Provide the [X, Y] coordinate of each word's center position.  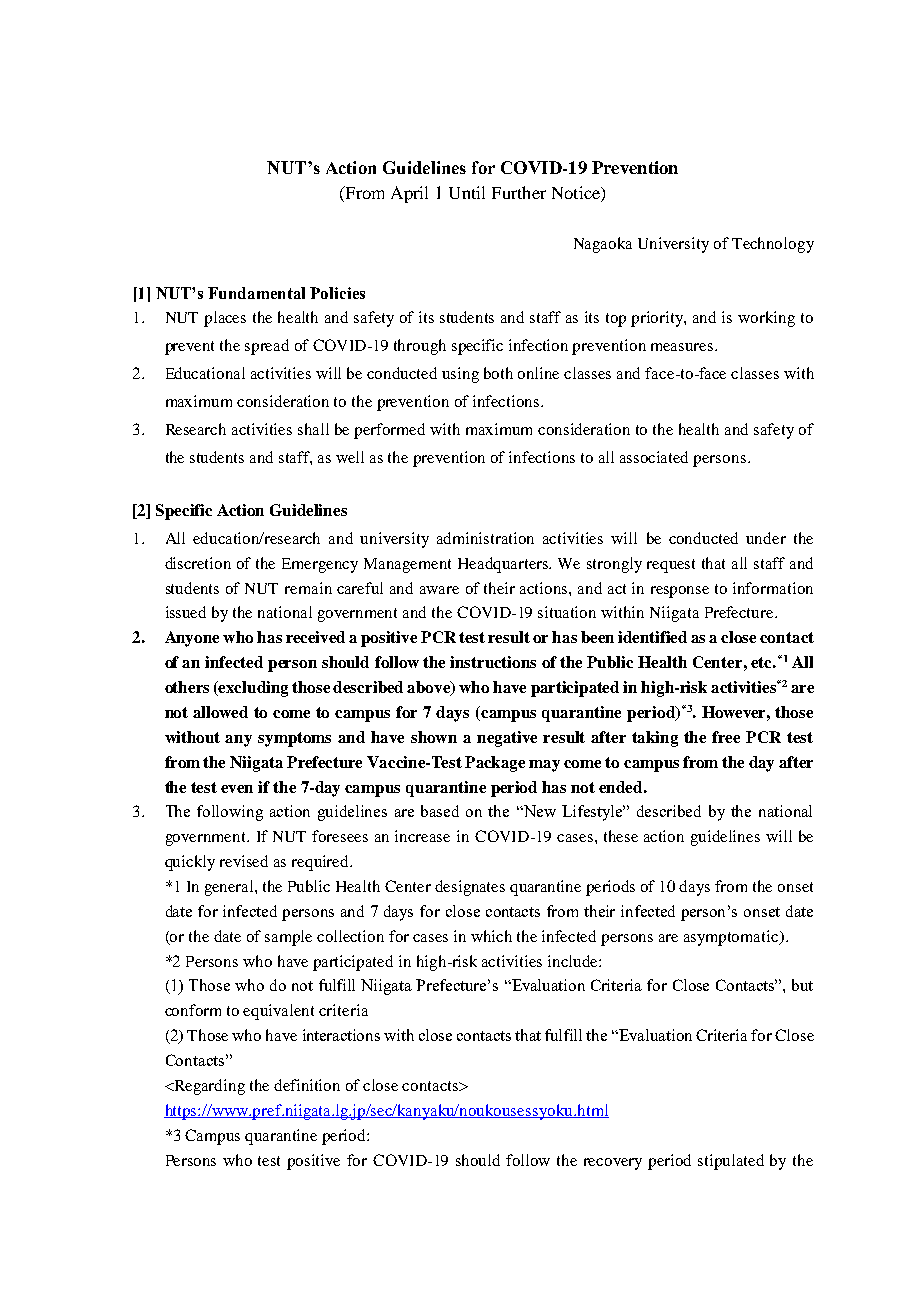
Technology [773, 245]
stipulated [731, 1162]
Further [519, 192]
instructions [493, 662]
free [726, 737]
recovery [613, 1164]
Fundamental [256, 293]
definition [307, 1085]
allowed [220, 712]
